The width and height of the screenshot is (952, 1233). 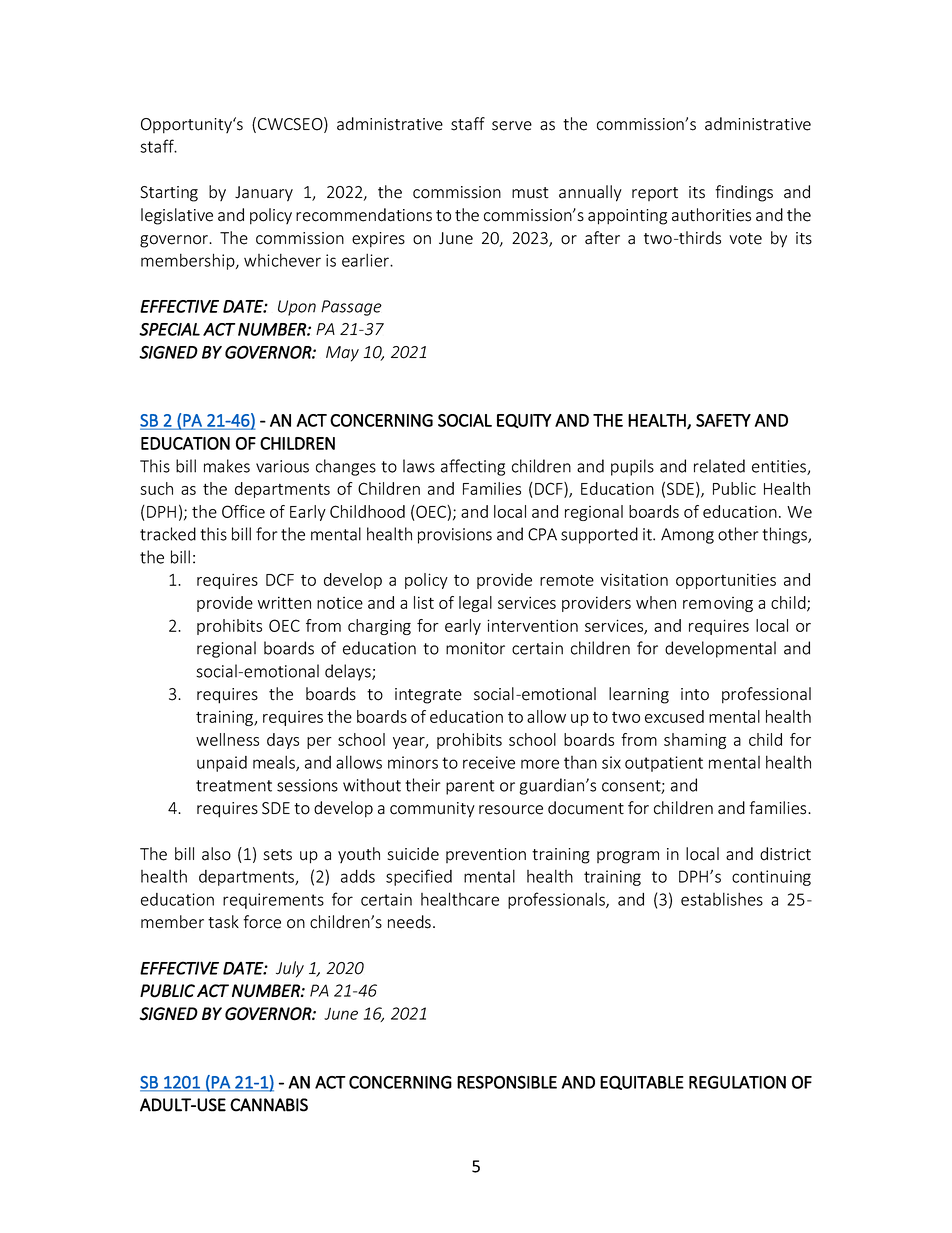 I want to click on written, so click(x=284, y=602).
